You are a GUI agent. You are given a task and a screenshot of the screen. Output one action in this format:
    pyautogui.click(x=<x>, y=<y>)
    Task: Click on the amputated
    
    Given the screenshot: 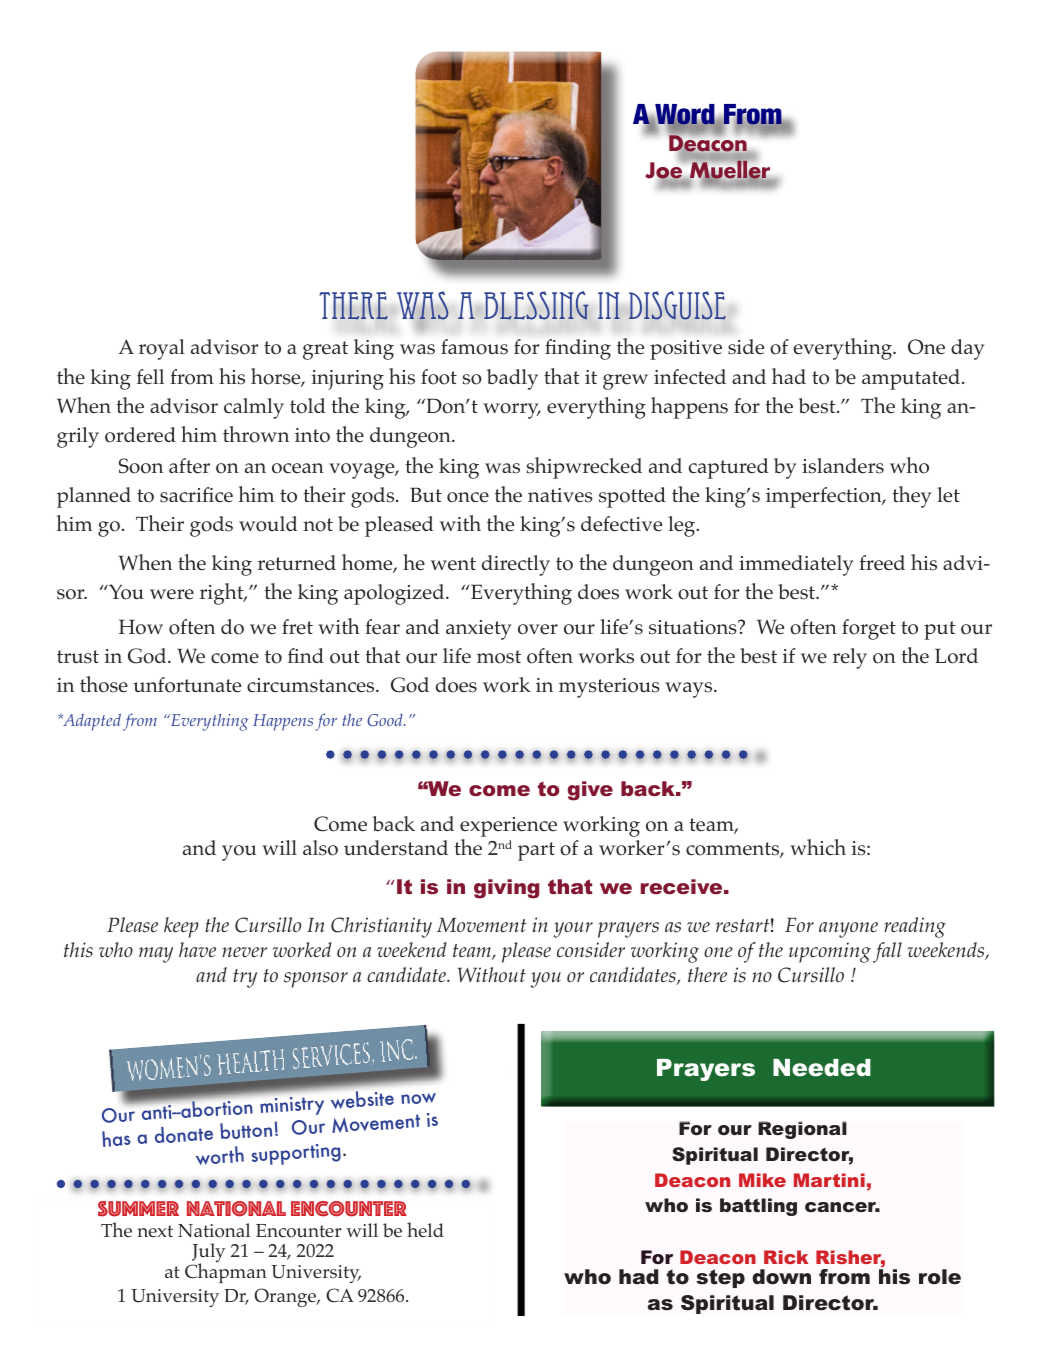 What is the action you would take?
    pyautogui.click(x=912, y=379)
